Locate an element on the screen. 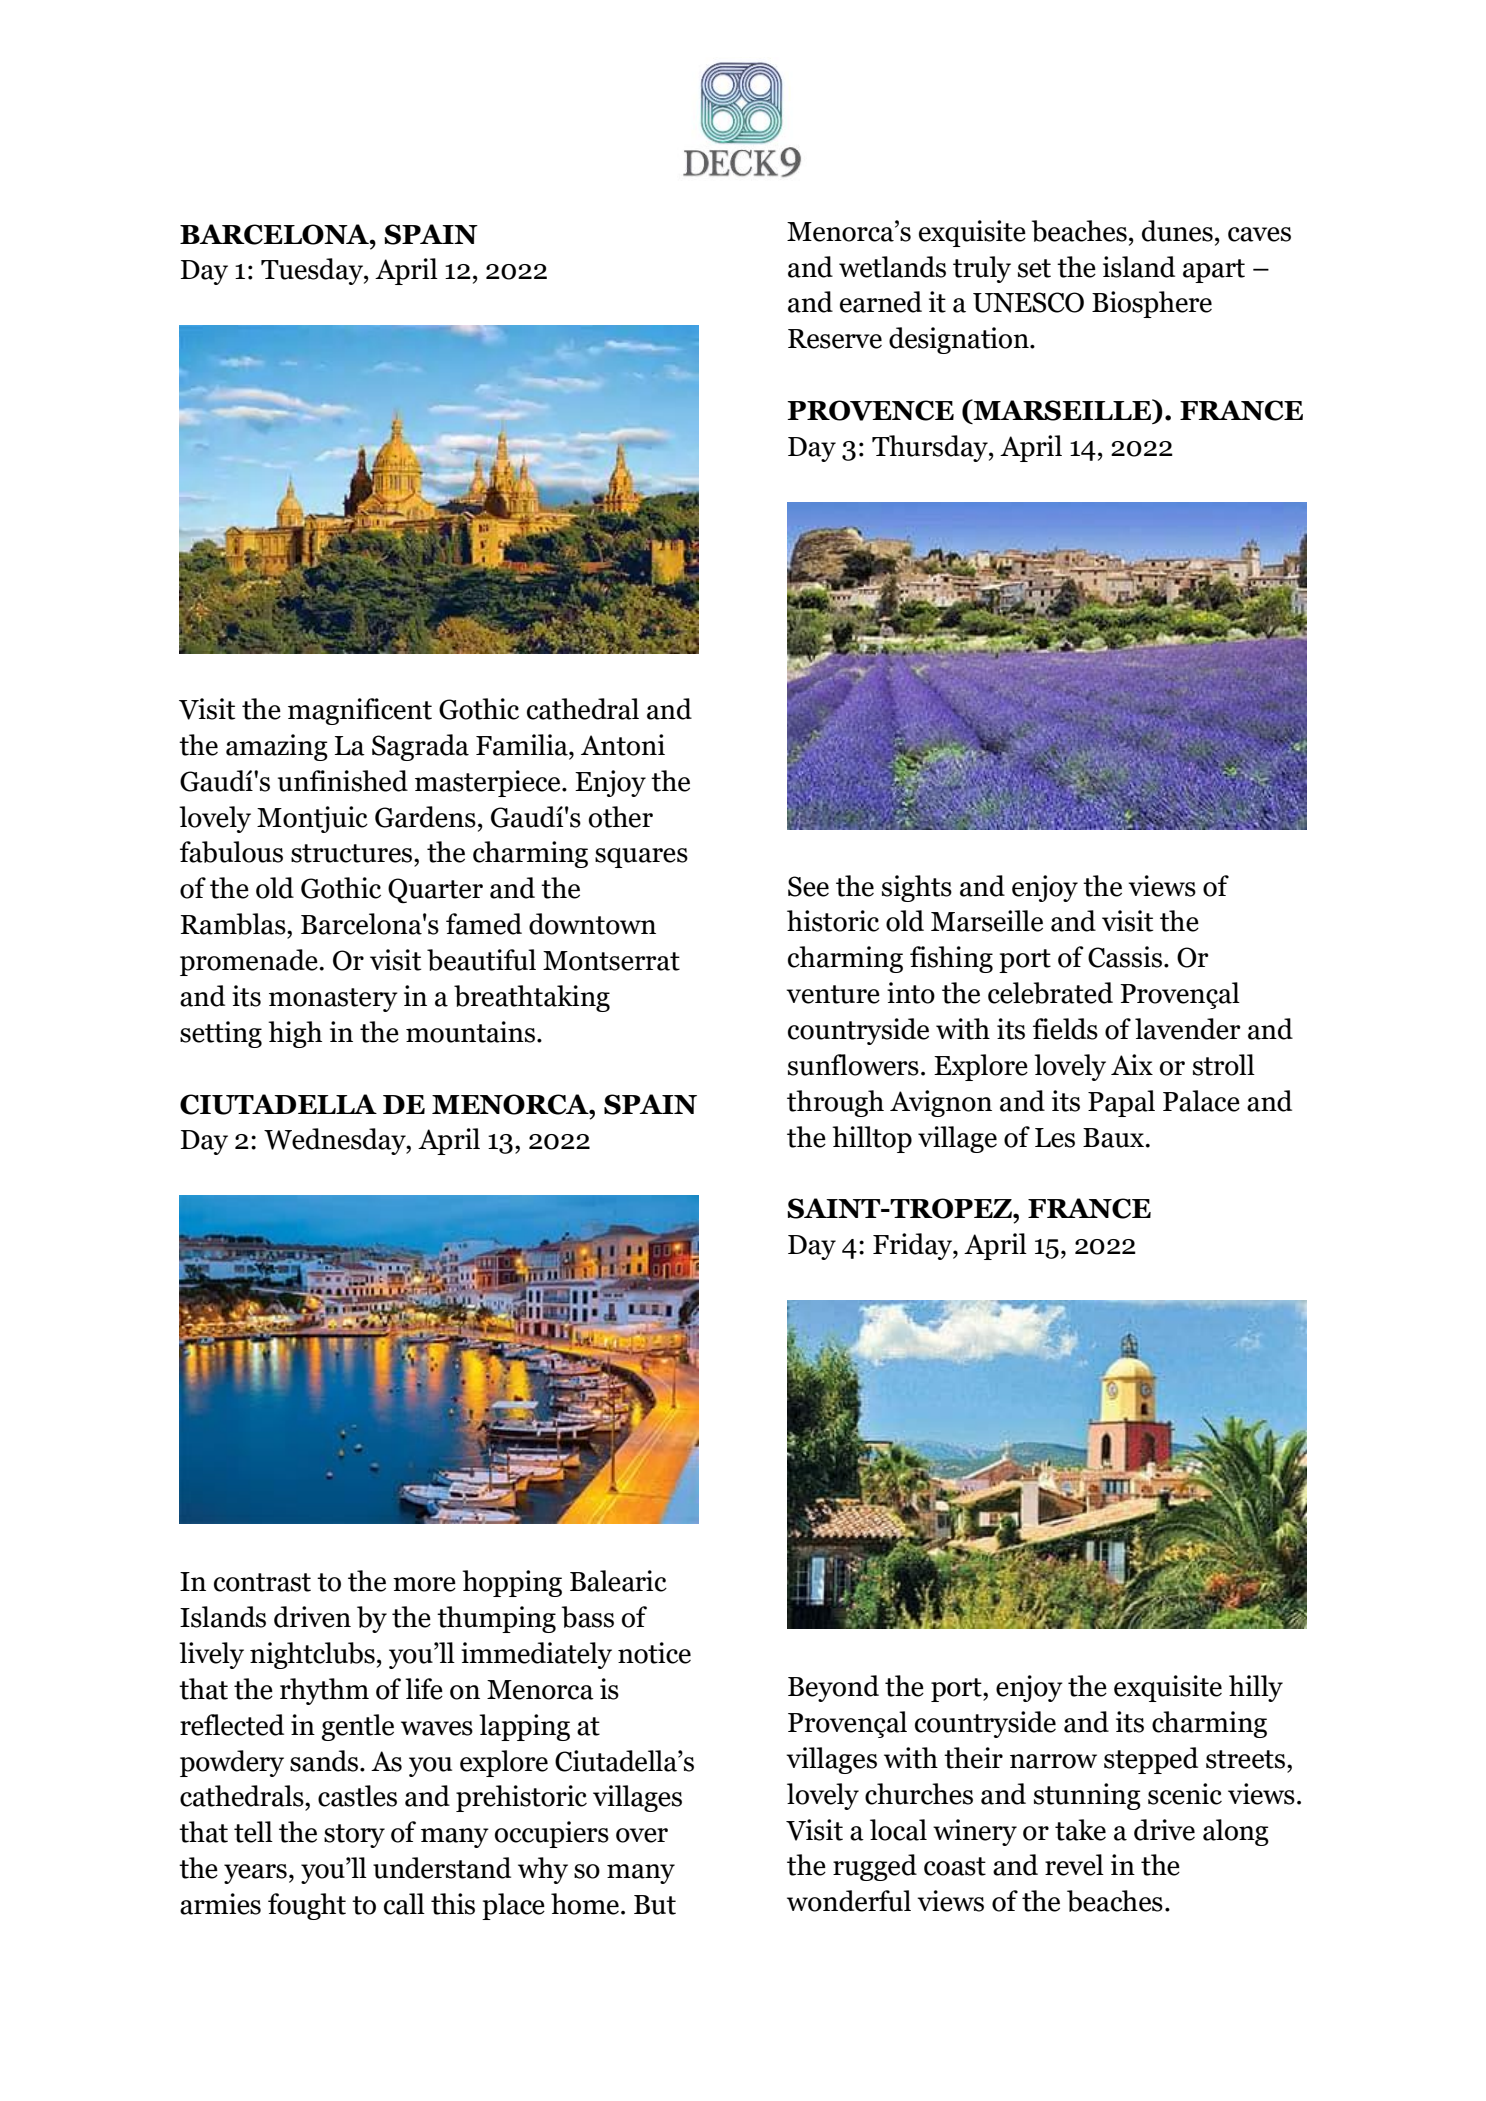  Biosphere is located at coordinates (1152, 304).
